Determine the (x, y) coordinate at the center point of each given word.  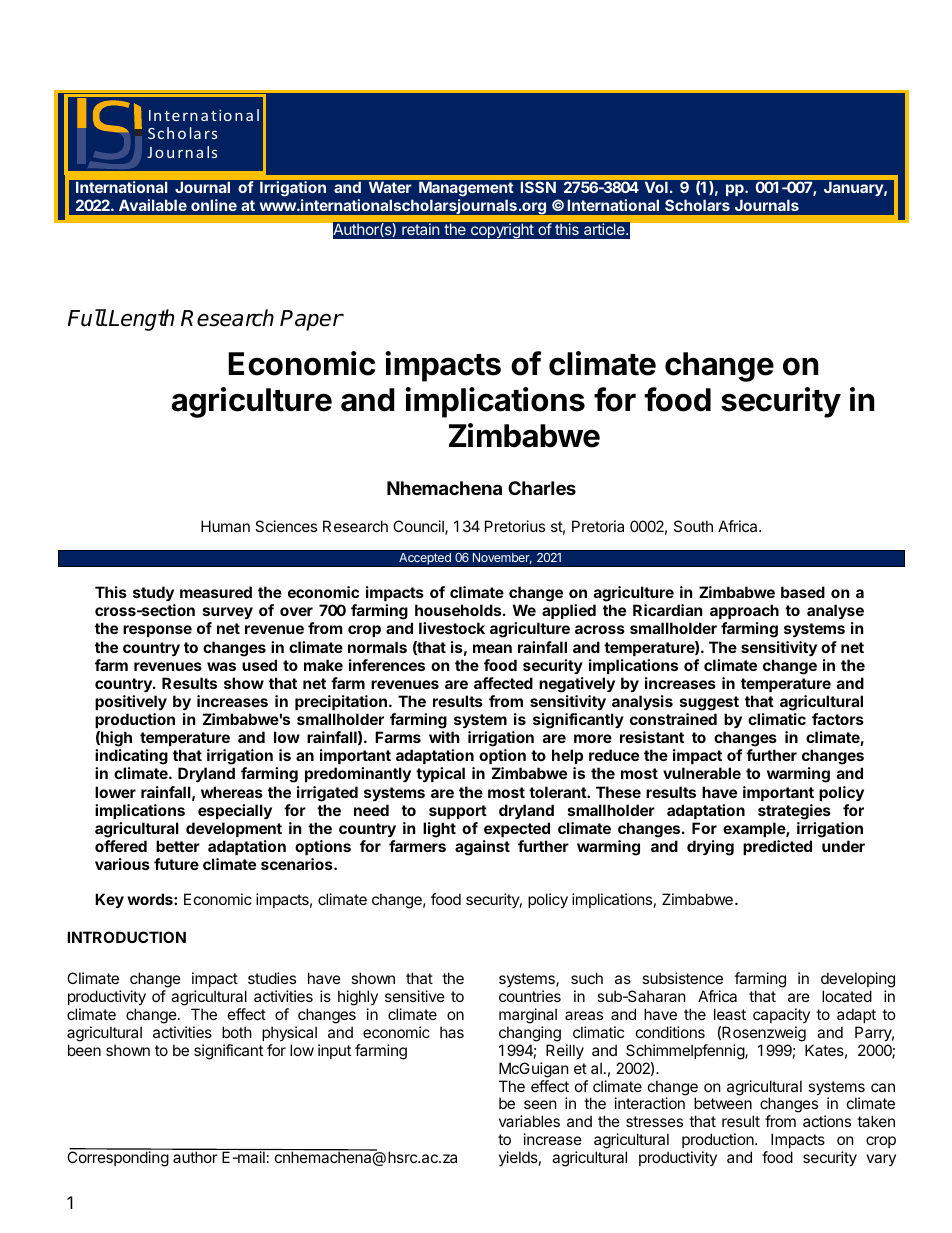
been (84, 1050)
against (482, 848)
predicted (777, 847)
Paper (311, 320)
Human (225, 526)
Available (153, 205)
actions (827, 1121)
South (693, 526)
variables (529, 1121)
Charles (542, 488)
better (178, 846)
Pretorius (515, 526)
